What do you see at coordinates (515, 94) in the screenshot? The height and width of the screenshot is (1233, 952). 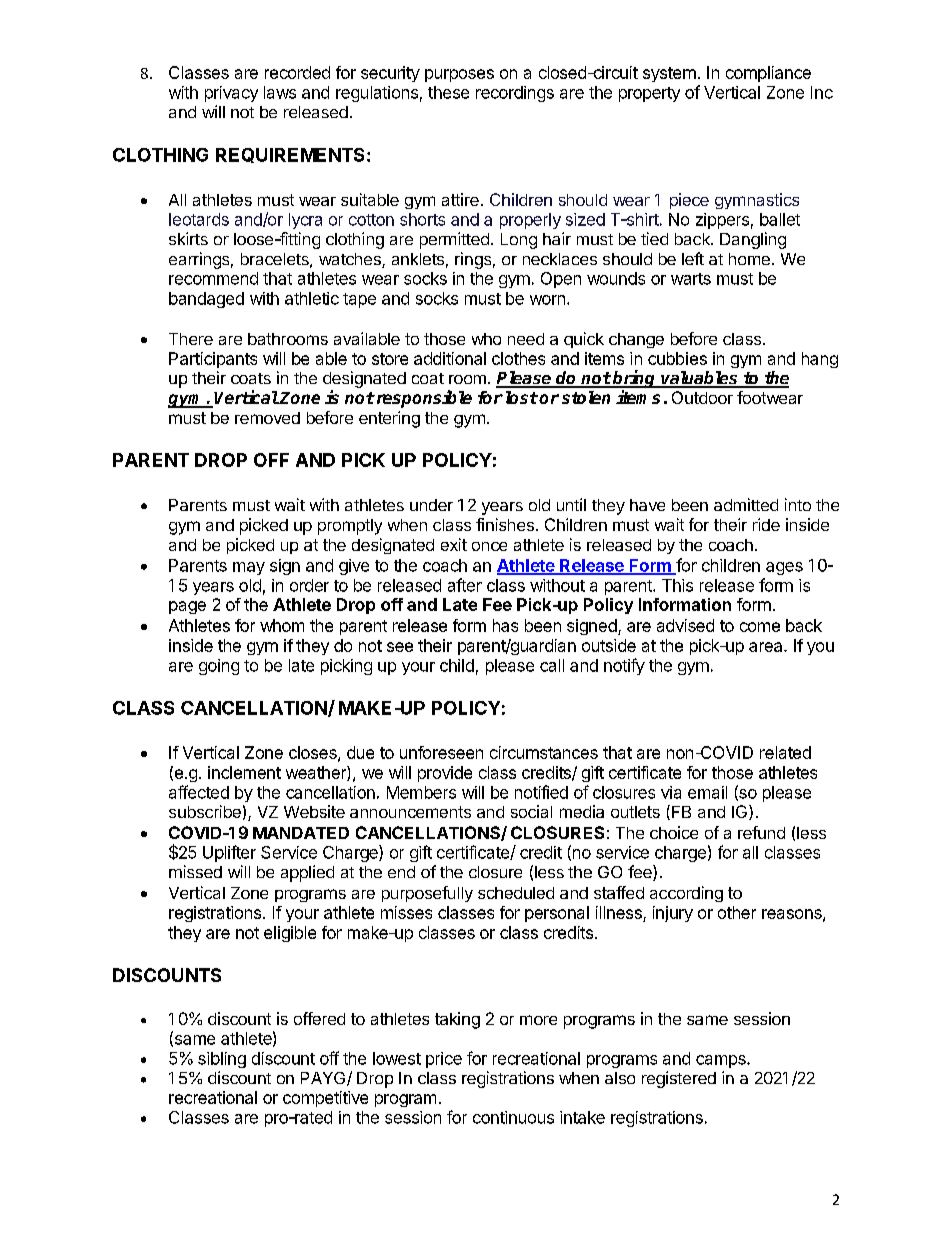 I see `recordings` at bounding box center [515, 94].
